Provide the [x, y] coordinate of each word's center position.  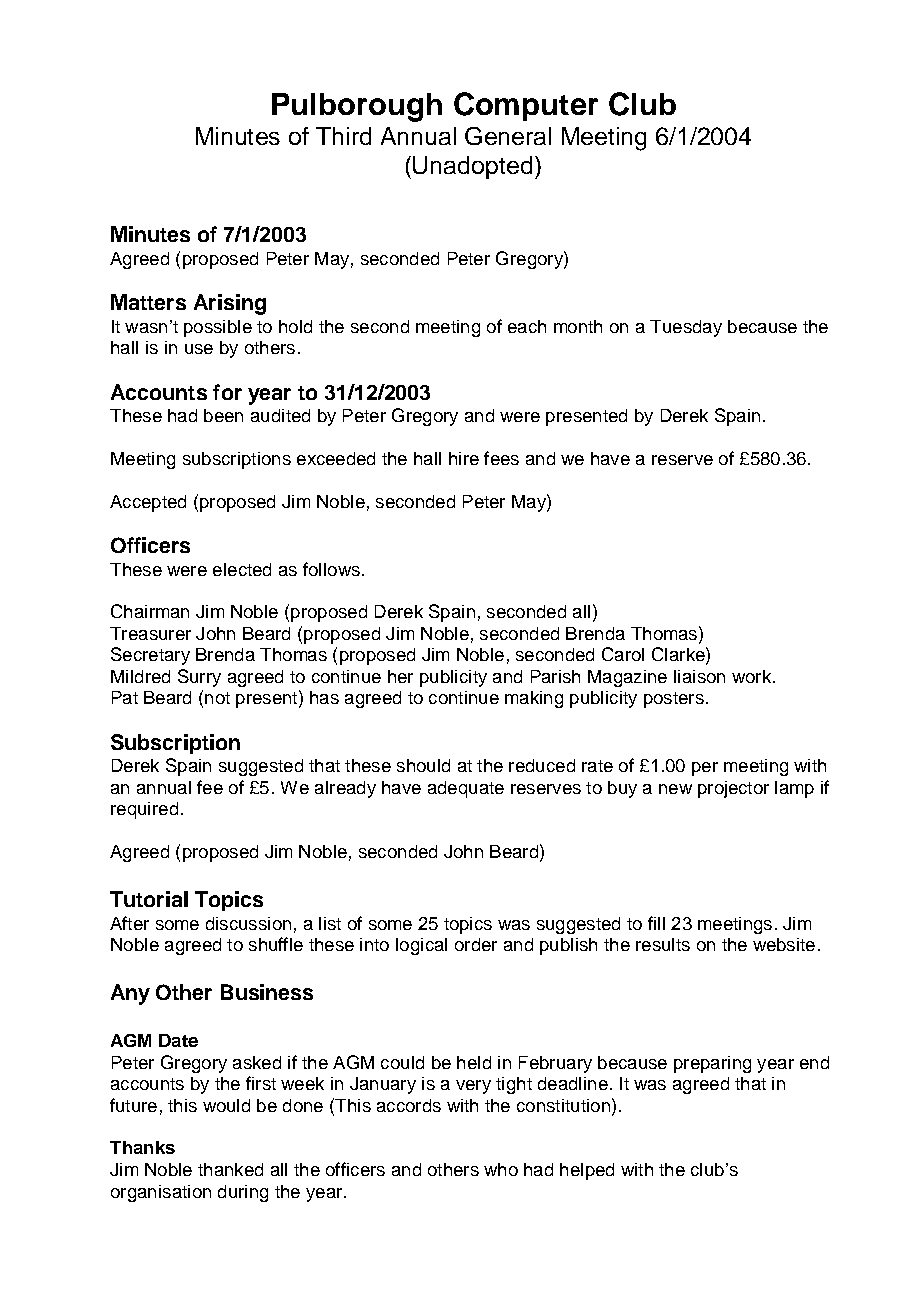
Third [343, 136]
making [534, 699]
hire [464, 458]
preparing [712, 1064]
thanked [230, 1169]
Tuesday [686, 328]
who [501, 1169]
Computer [526, 106]
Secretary [150, 656]
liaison [699, 676]
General [508, 136]
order [476, 944]
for [227, 392]
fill [656, 923]
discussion [248, 923]
